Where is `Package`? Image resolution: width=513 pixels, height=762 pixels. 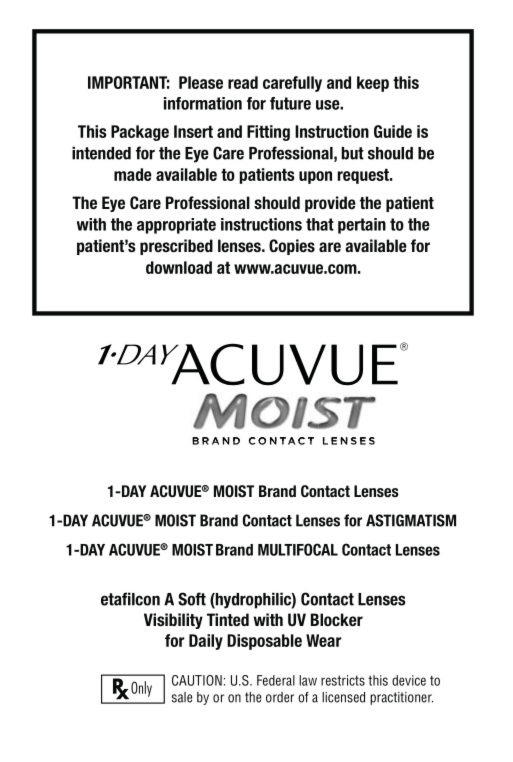 Package is located at coordinates (140, 133).
